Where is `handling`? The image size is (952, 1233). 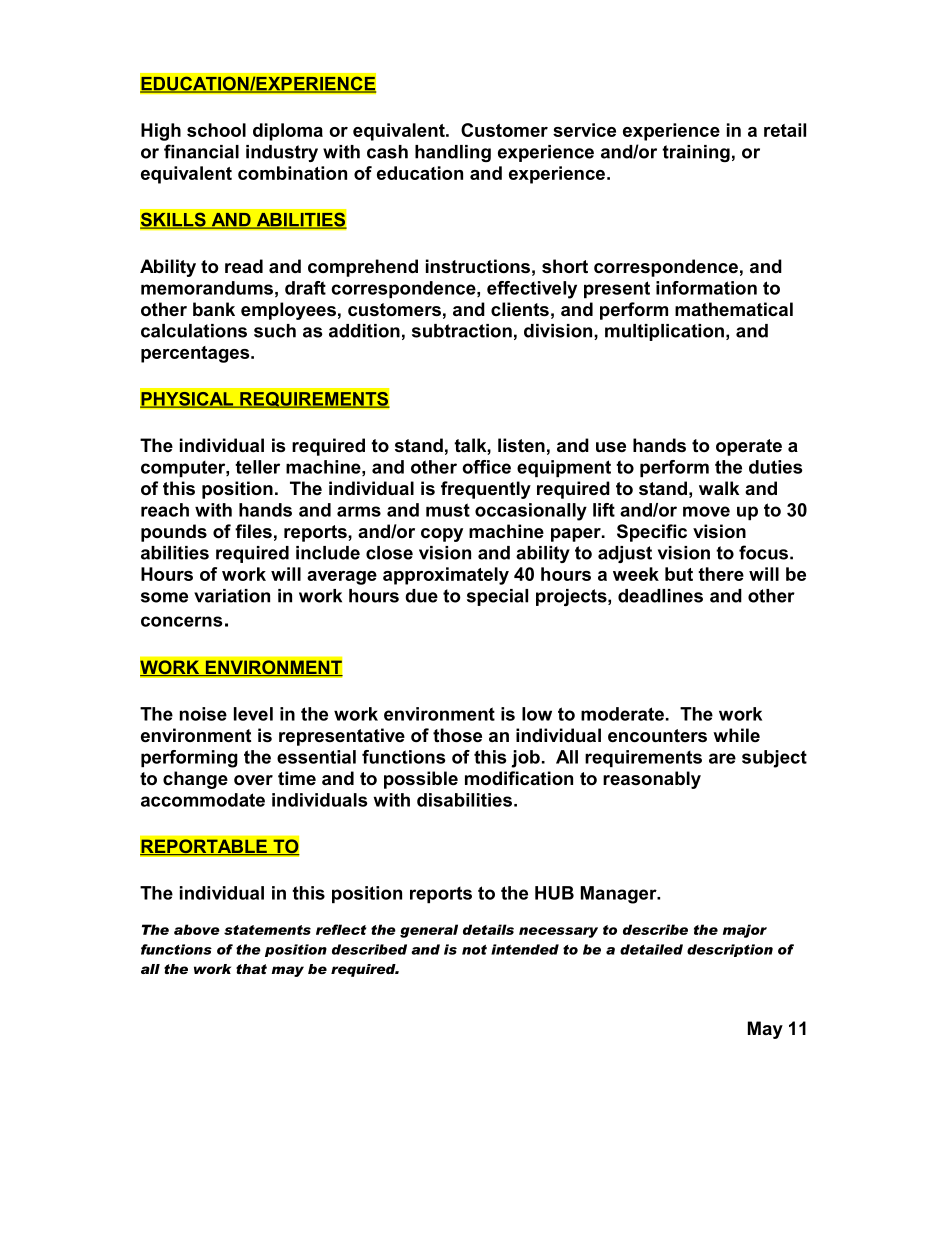 handling is located at coordinates (453, 153).
